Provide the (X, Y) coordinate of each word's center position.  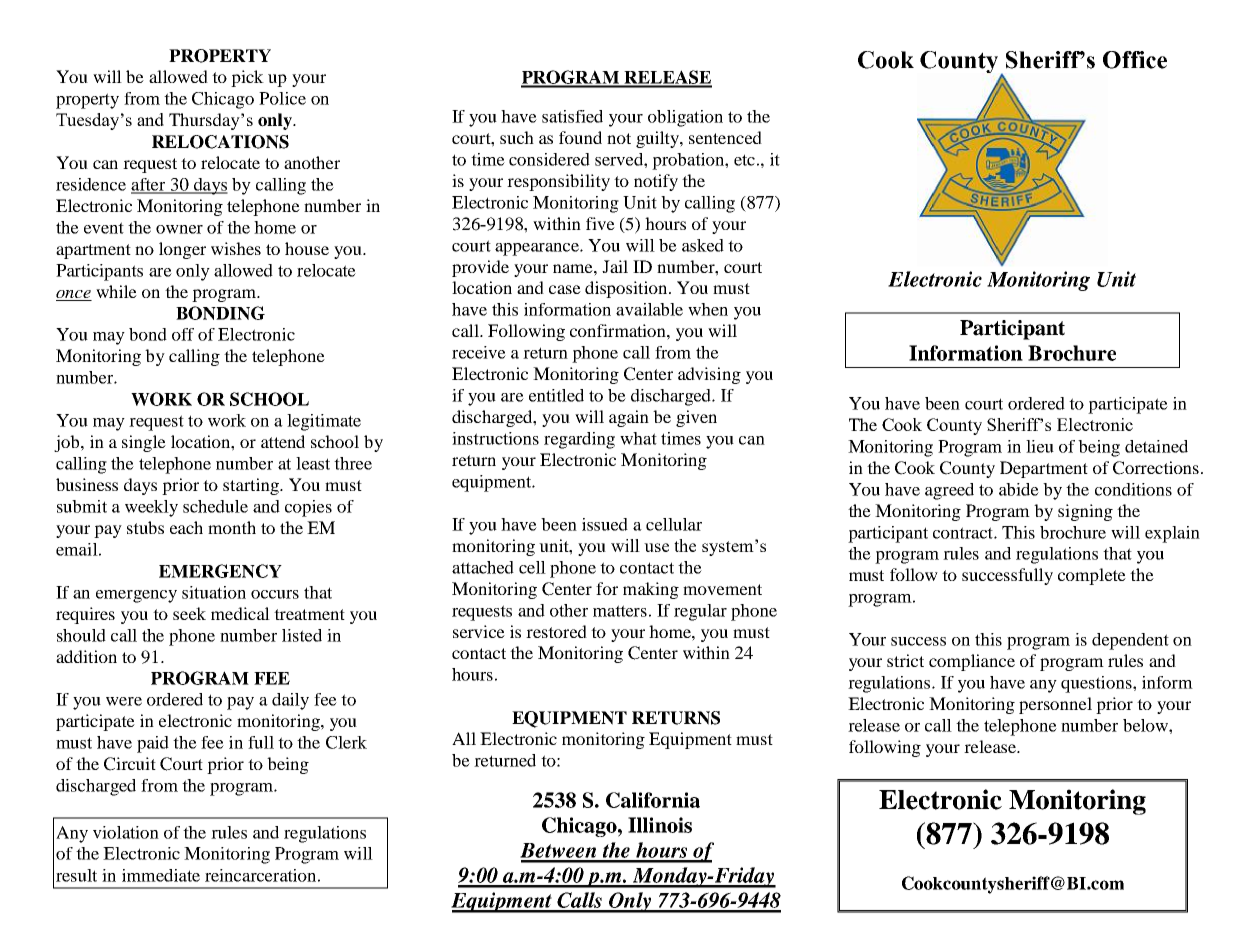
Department (1044, 469)
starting (252, 486)
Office (1135, 60)
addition (86, 656)
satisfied (572, 116)
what (638, 438)
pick (247, 78)
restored (556, 631)
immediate (161, 875)
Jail (615, 266)
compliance (972, 662)
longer (182, 250)
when (708, 309)
